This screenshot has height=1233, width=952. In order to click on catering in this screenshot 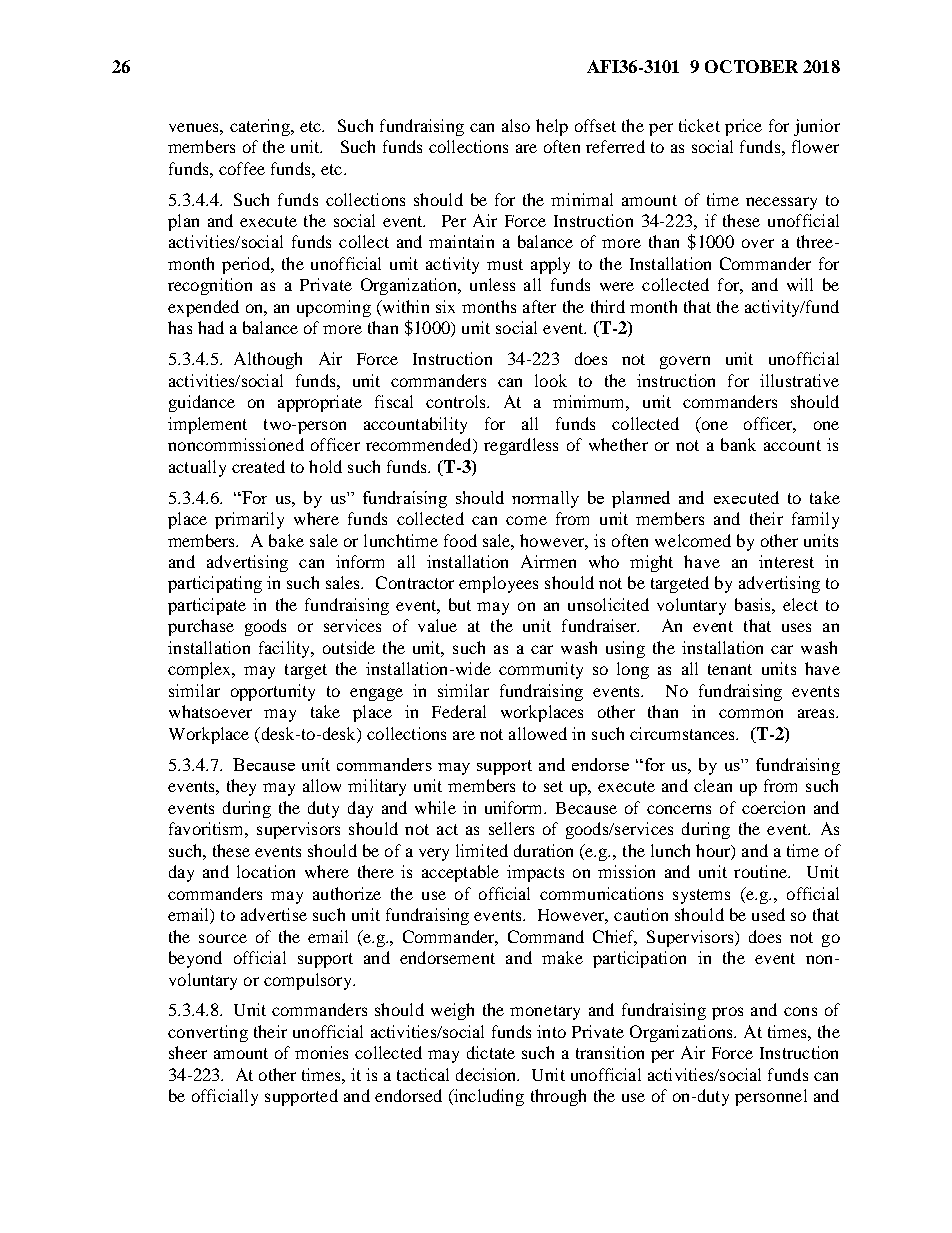, I will do `click(261, 127)`.
